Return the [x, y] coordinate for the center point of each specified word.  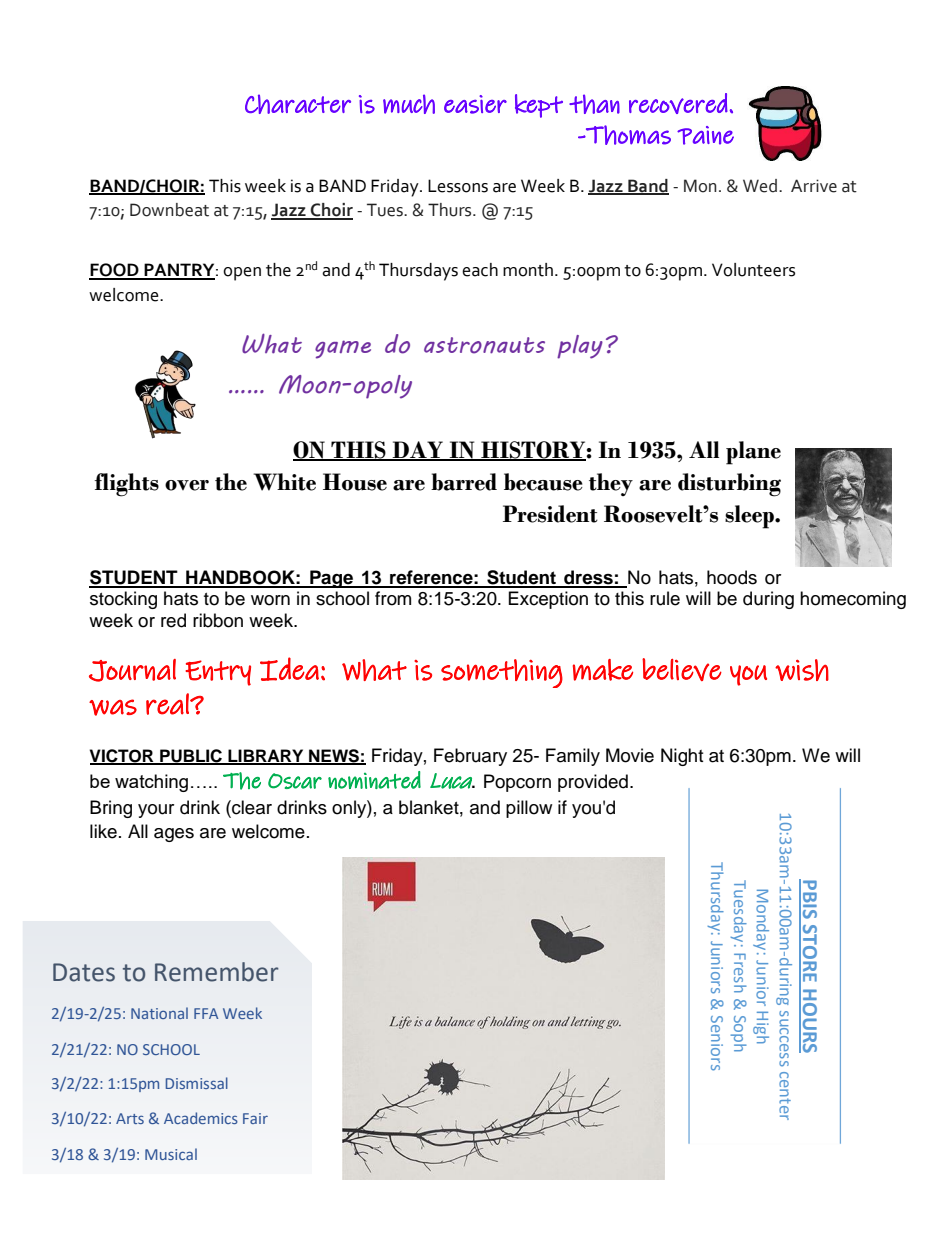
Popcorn [517, 783]
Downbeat [169, 210]
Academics [201, 1118]
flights [126, 485]
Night [682, 757]
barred [464, 482]
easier [475, 104]
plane [753, 453]
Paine [705, 135]
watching [151, 783]
